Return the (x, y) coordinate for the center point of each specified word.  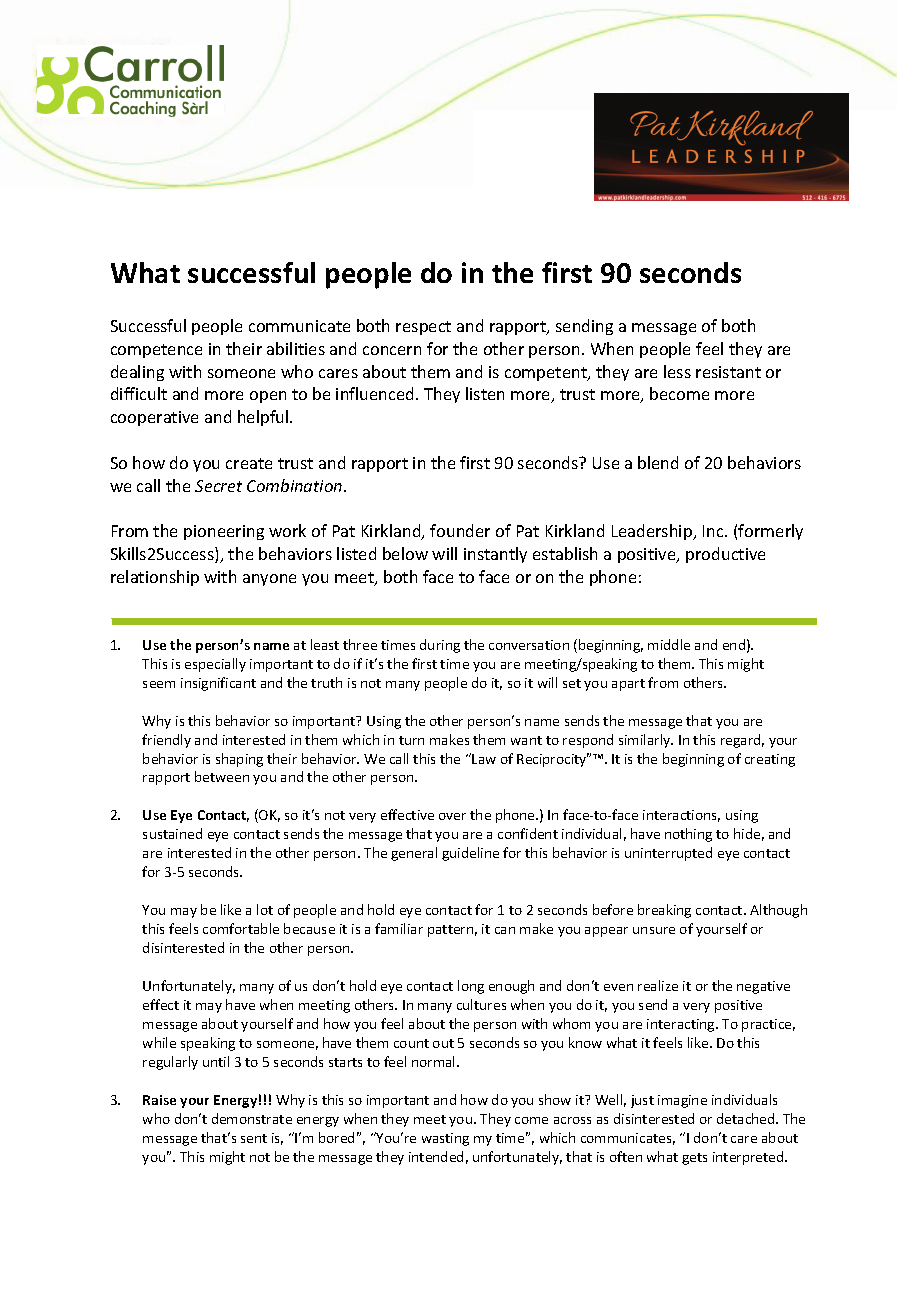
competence (156, 351)
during (440, 646)
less (677, 371)
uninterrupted (668, 854)
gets (694, 1159)
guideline (470, 854)
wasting (445, 1139)
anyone (269, 580)
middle (669, 644)
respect (423, 328)
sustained (172, 833)
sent (254, 1138)
